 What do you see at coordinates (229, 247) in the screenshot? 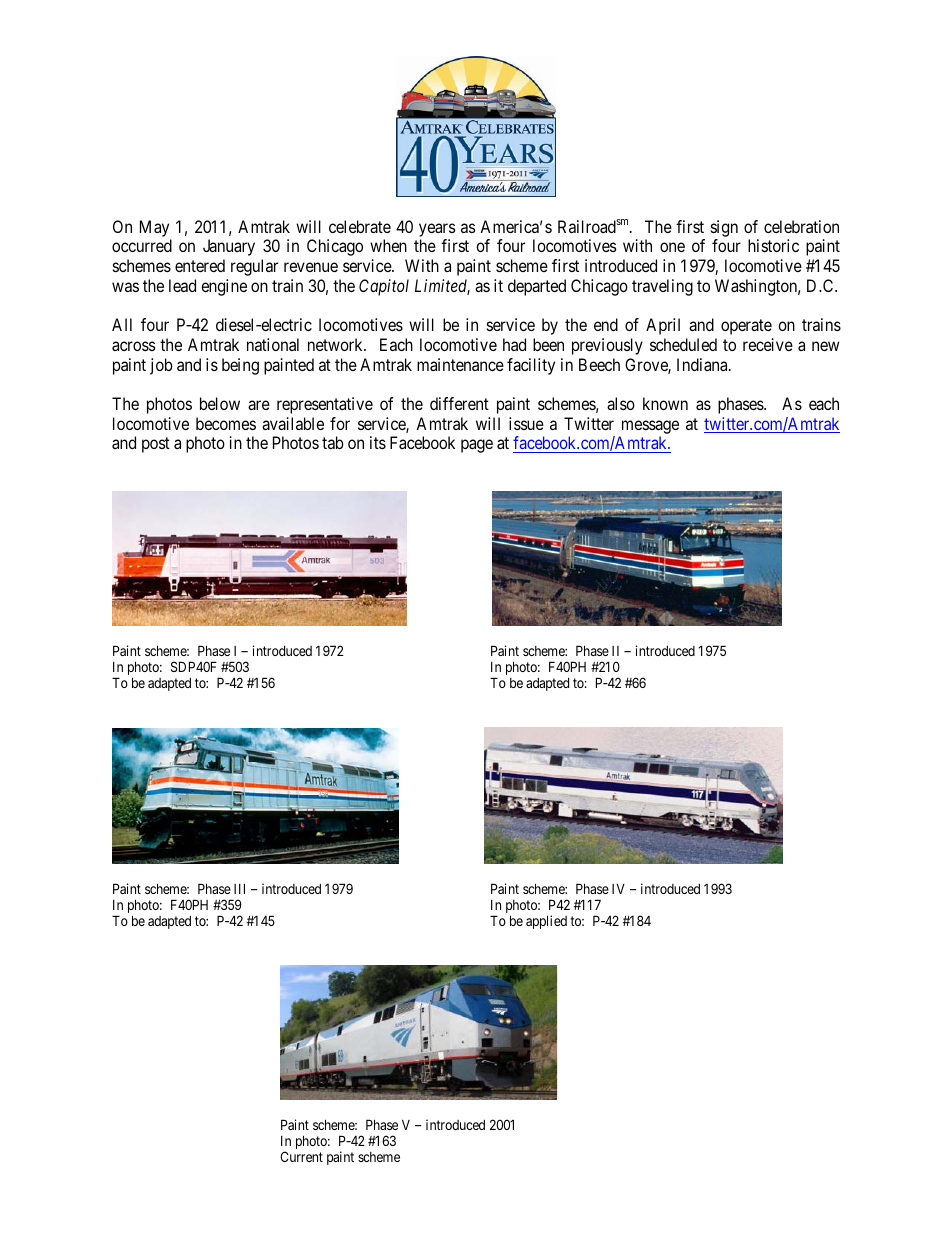
I see `January` at bounding box center [229, 247].
